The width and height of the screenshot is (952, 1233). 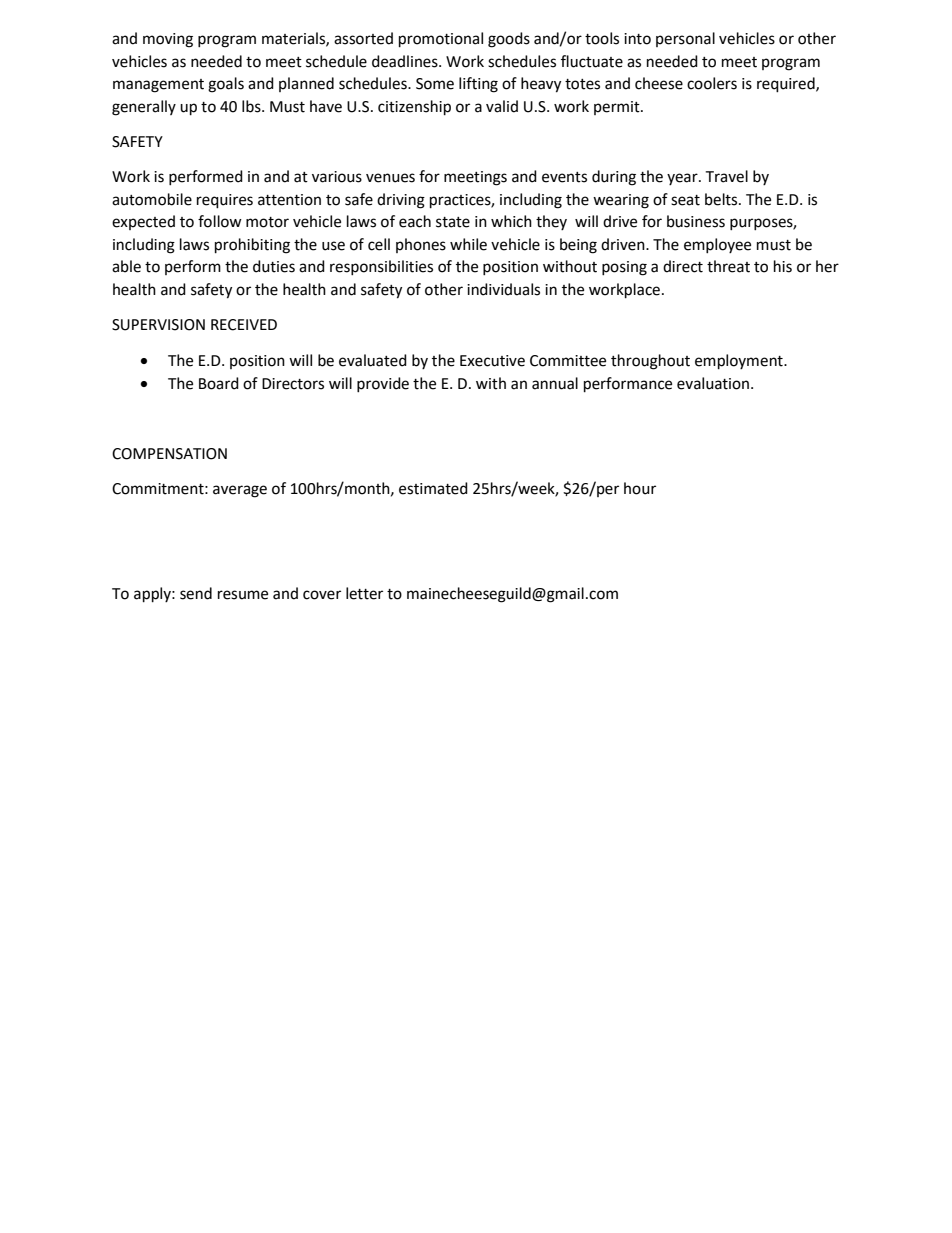 What do you see at coordinates (196, 593) in the screenshot?
I see `send` at bounding box center [196, 593].
